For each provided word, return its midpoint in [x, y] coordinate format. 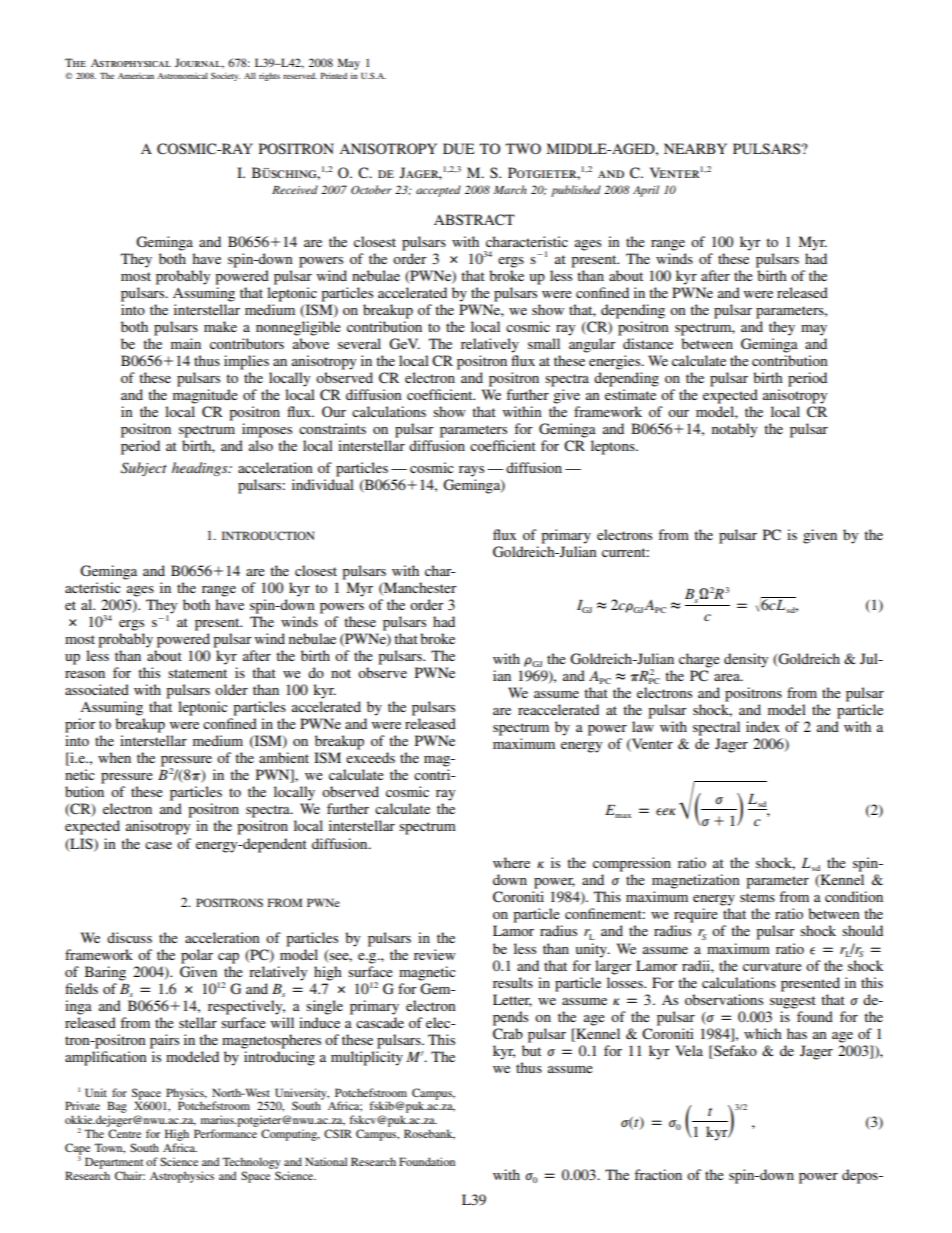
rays [471, 471]
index [763, 726]
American [136, 76]
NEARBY [695, 148]
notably [734, 430]
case [158, 845]
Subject [144, 469]
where [511, 862]
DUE [458, 149]
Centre [124, 1133]
